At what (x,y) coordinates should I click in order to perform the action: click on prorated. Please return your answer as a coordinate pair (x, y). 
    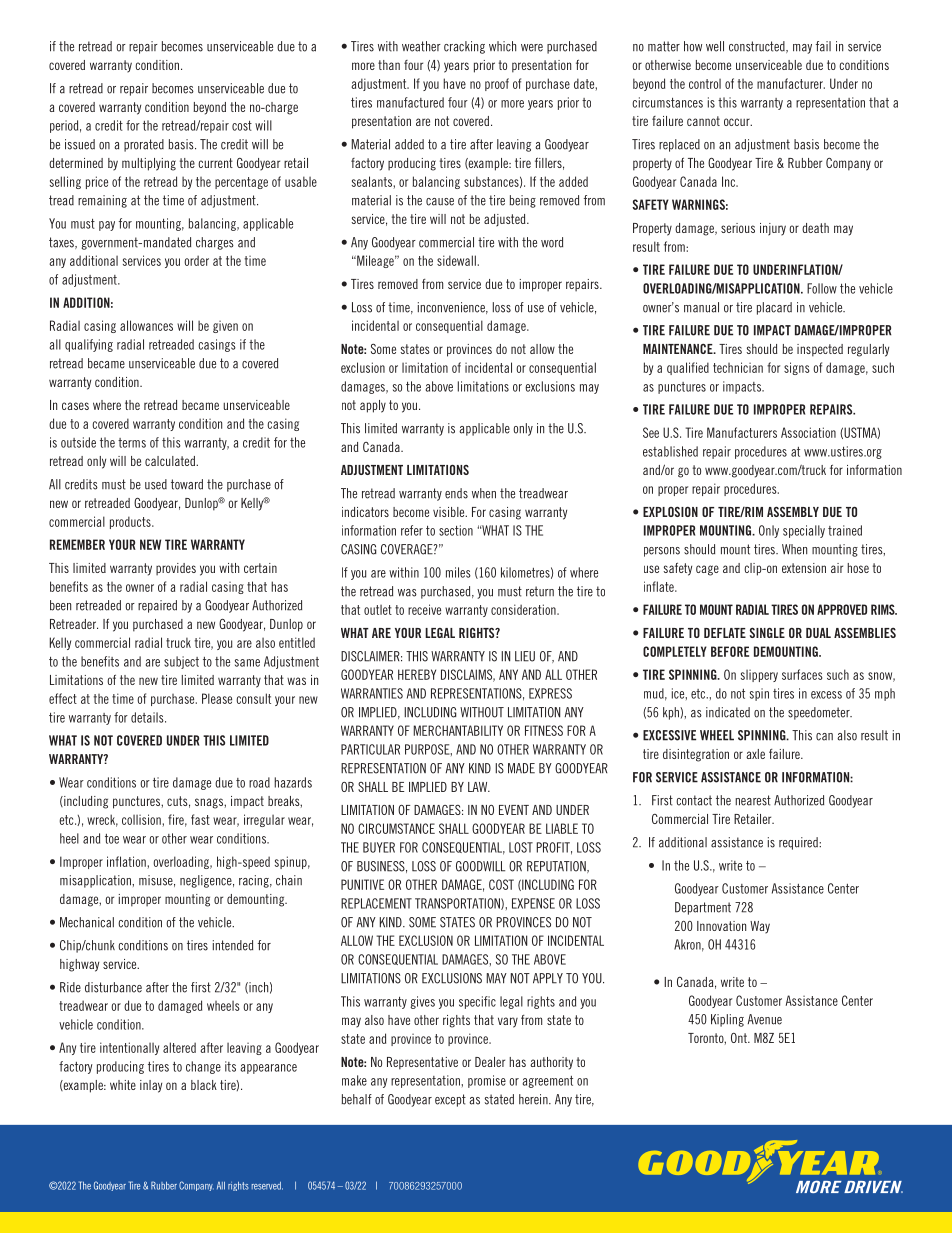
    Looking at the image, I should click on (144, 145).
